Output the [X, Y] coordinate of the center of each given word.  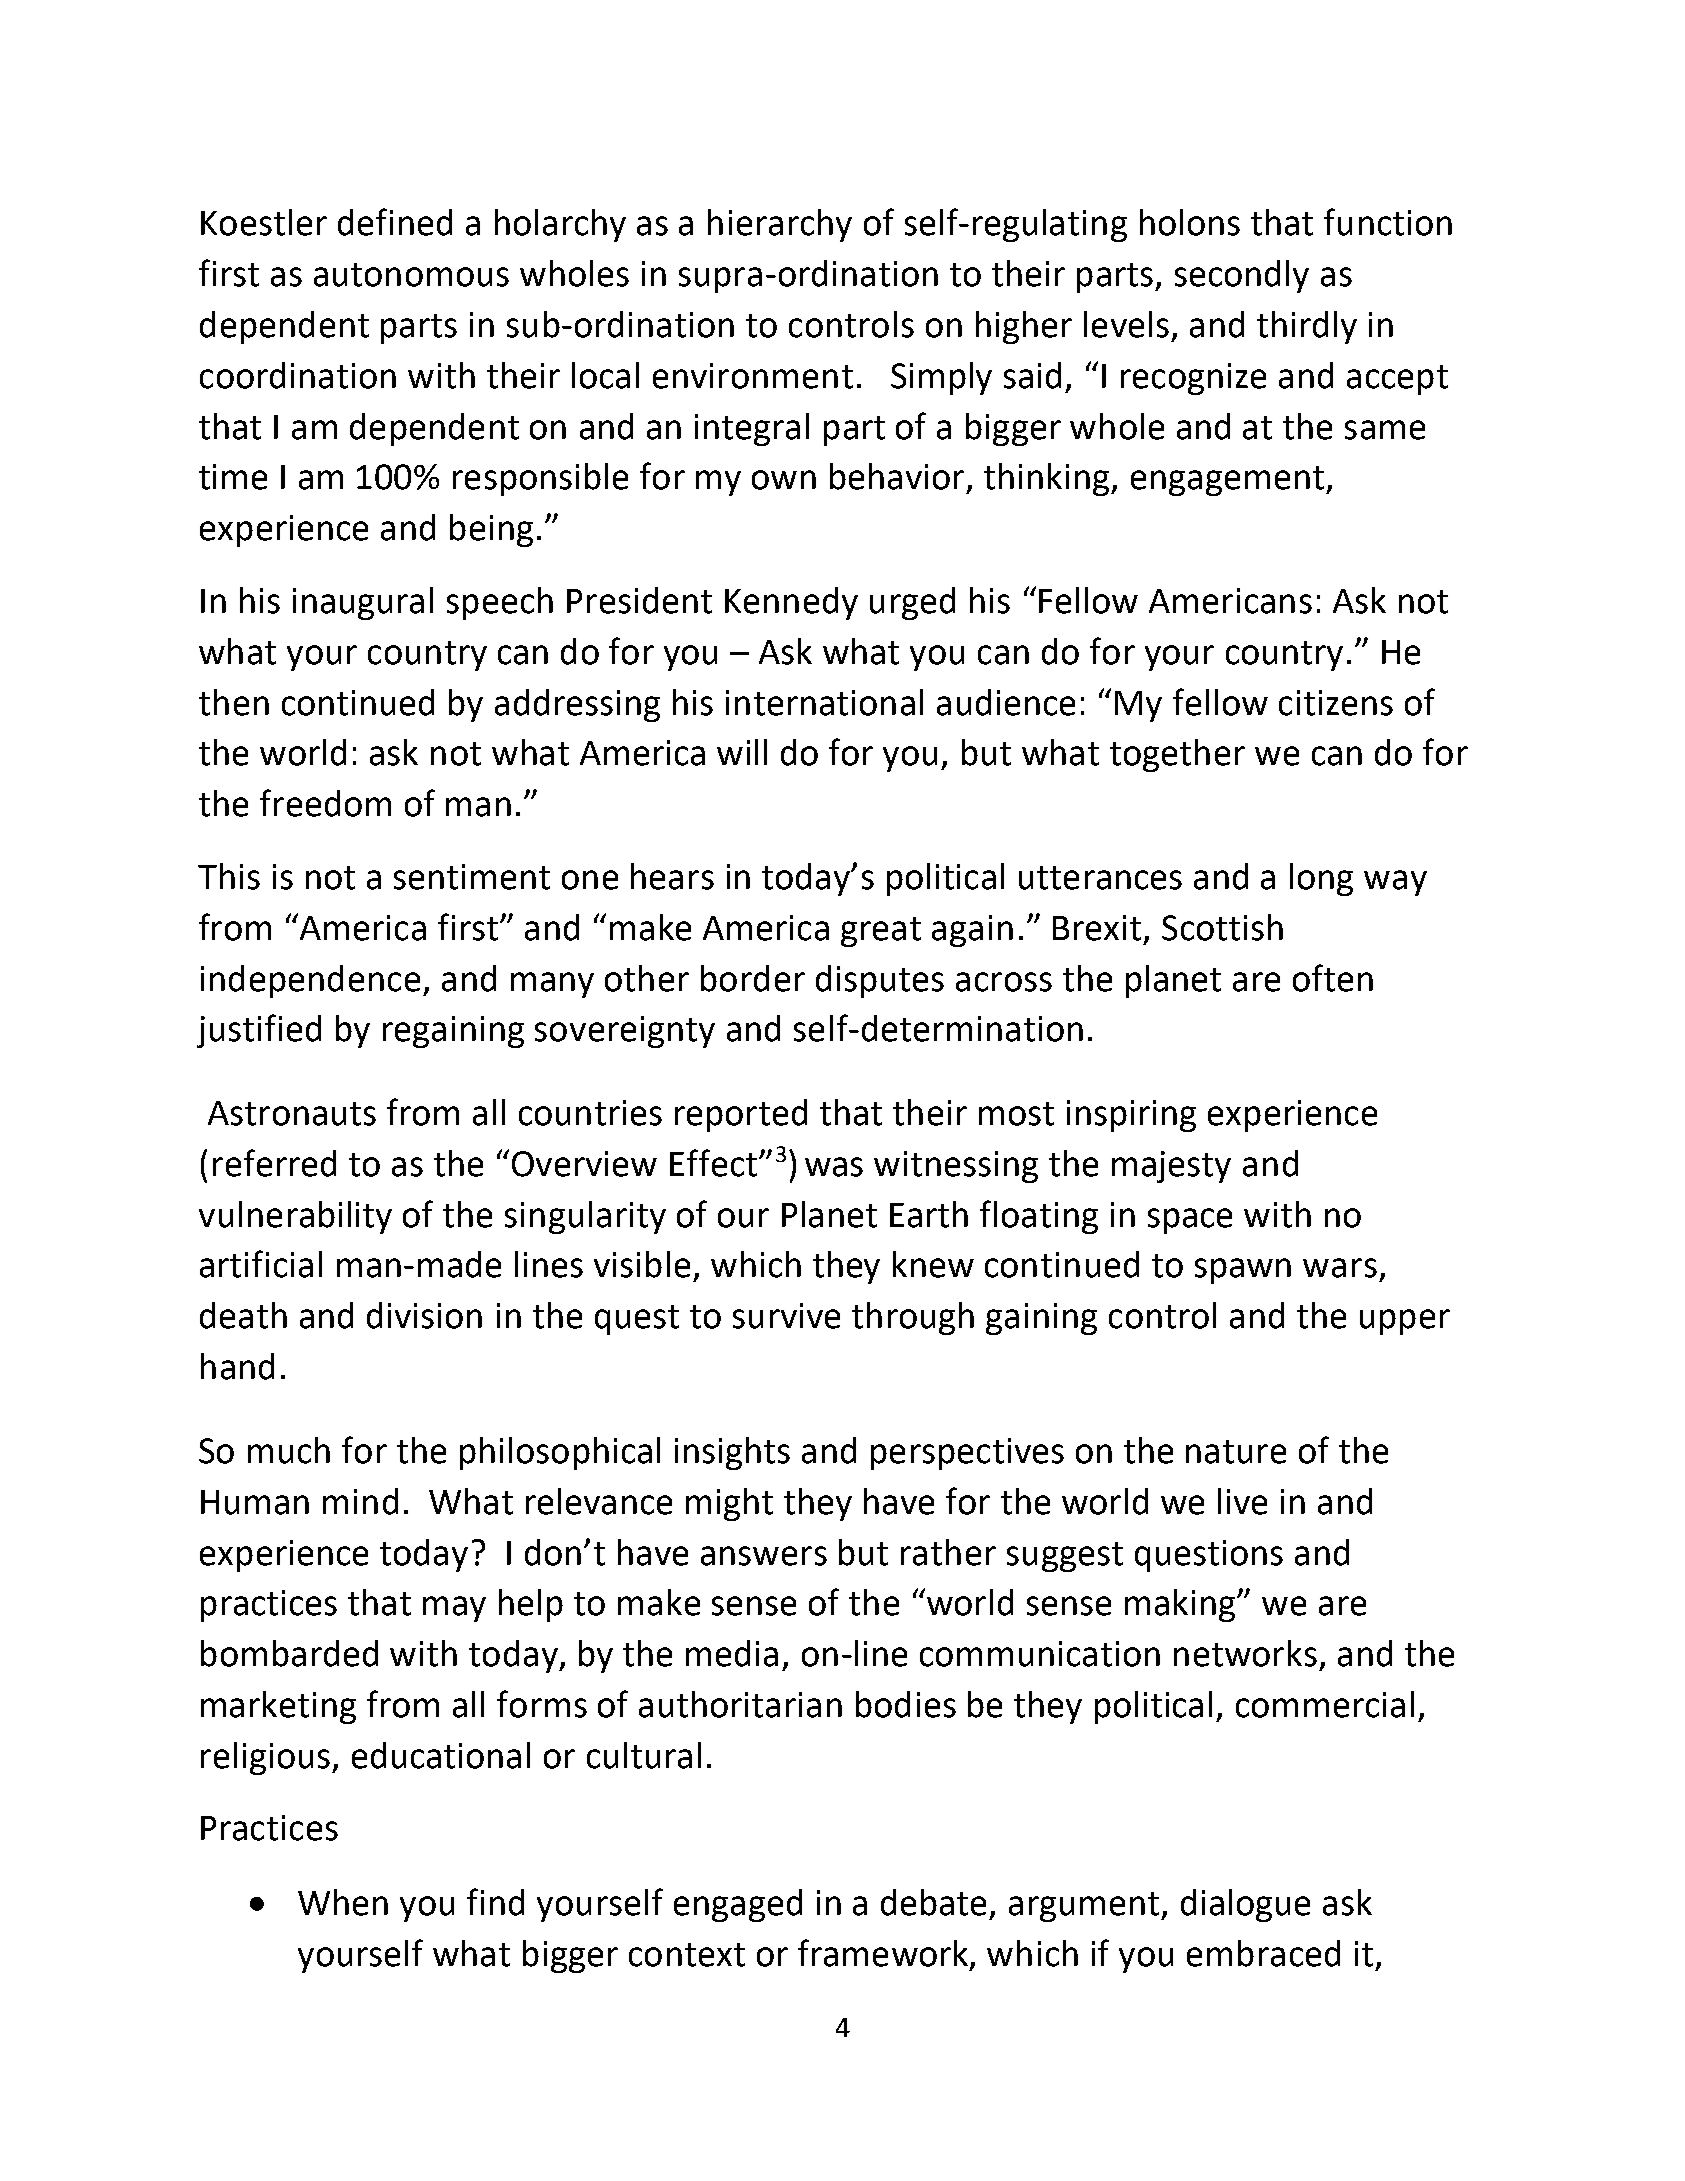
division [424, 1315]
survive [786, 1316]
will [742, 752]
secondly [1242, 276]
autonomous [411, 275]
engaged [738, 1905]
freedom [325, 803]
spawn [1243, 1271]
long [1321, 879]
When [343, 1902]
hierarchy [780, 225]
